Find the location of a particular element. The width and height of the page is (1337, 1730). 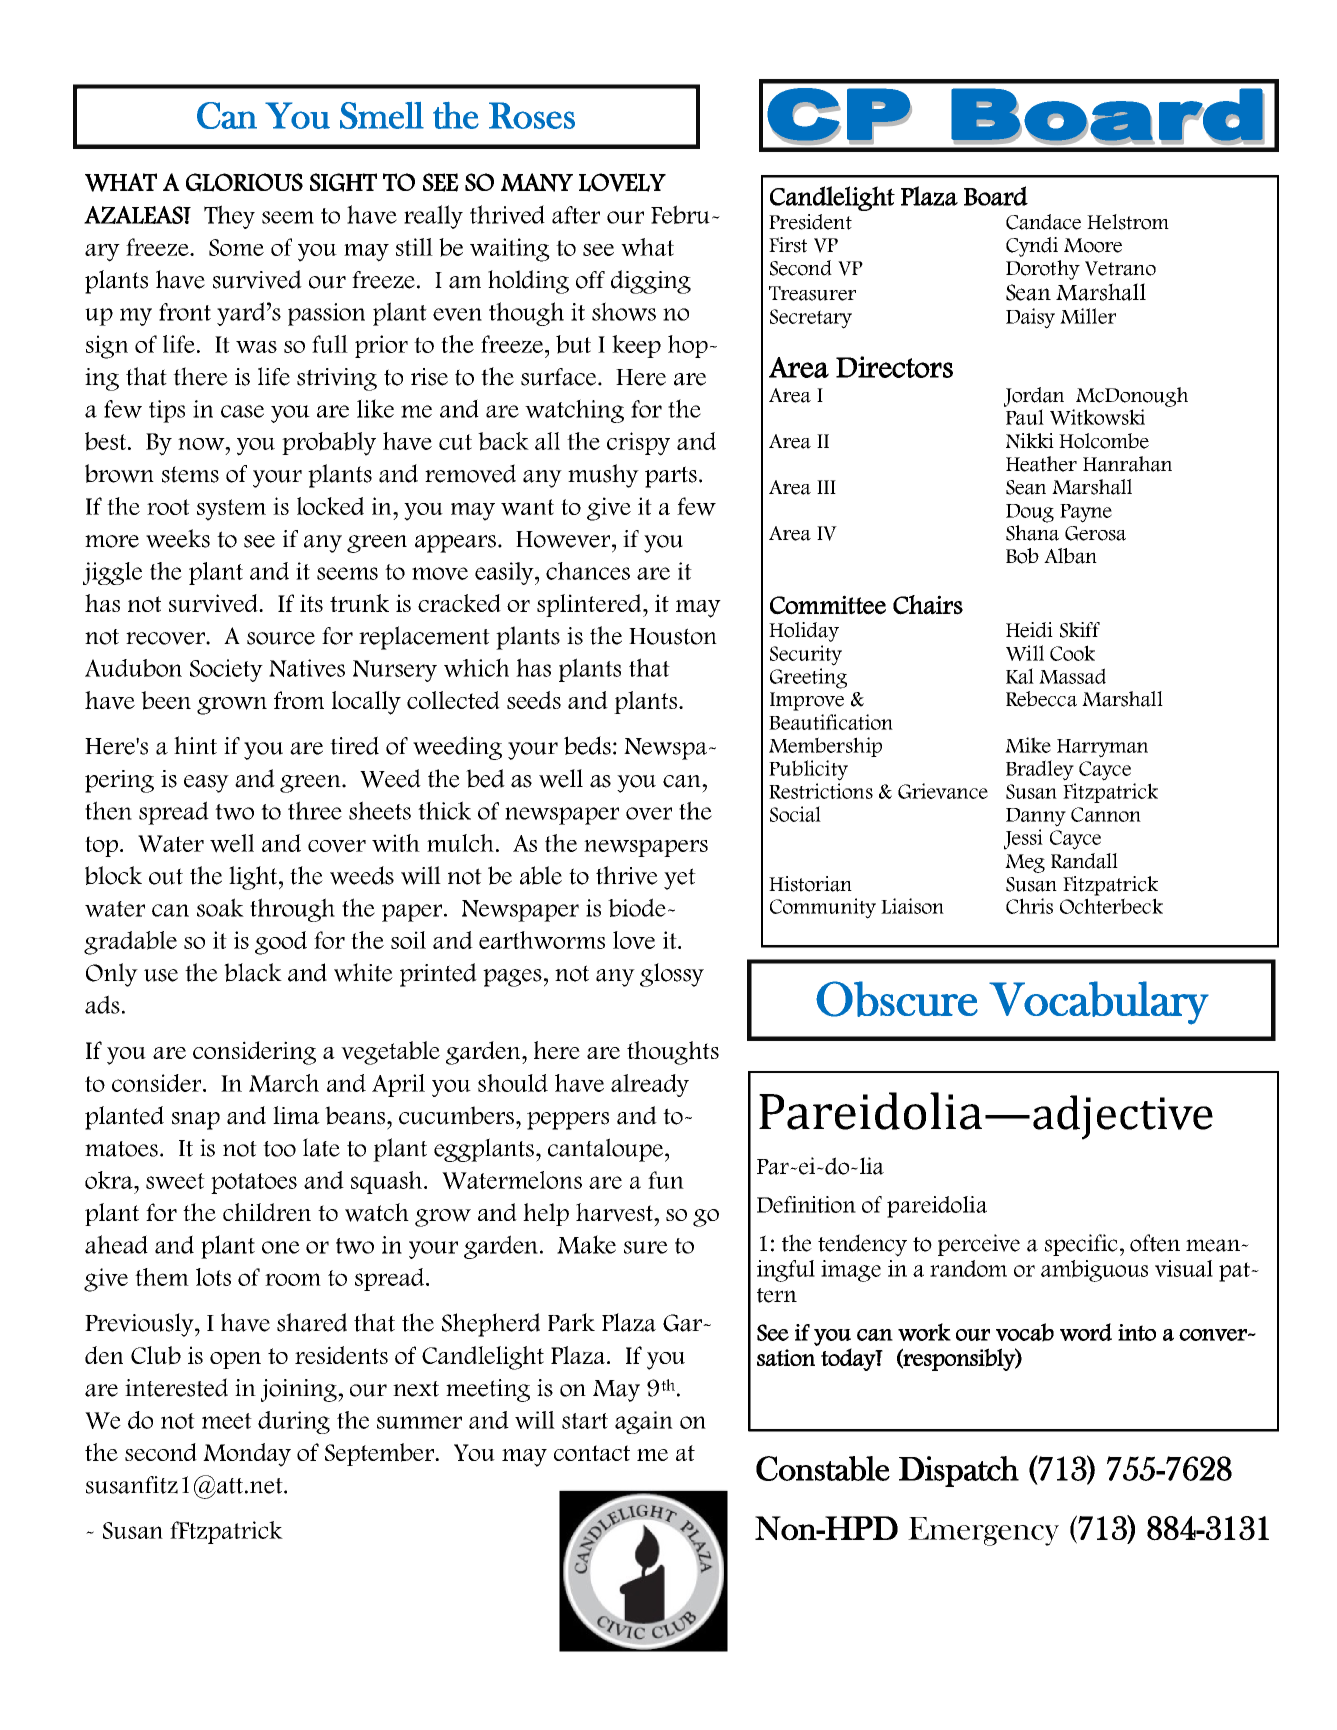

already is located at coordinates (650, 1085).
